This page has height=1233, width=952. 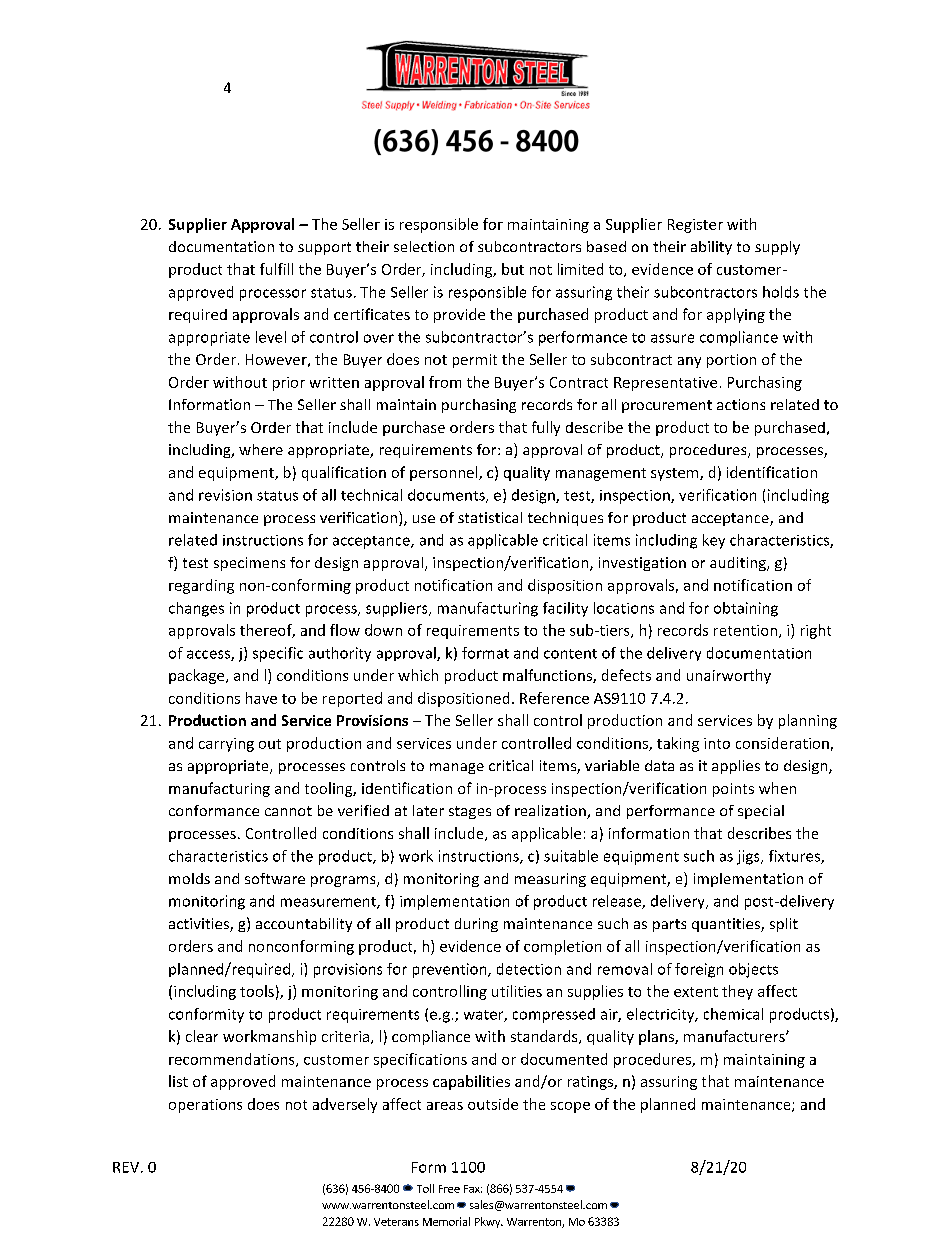 I want to click on into, so click(x=717, y=743).
